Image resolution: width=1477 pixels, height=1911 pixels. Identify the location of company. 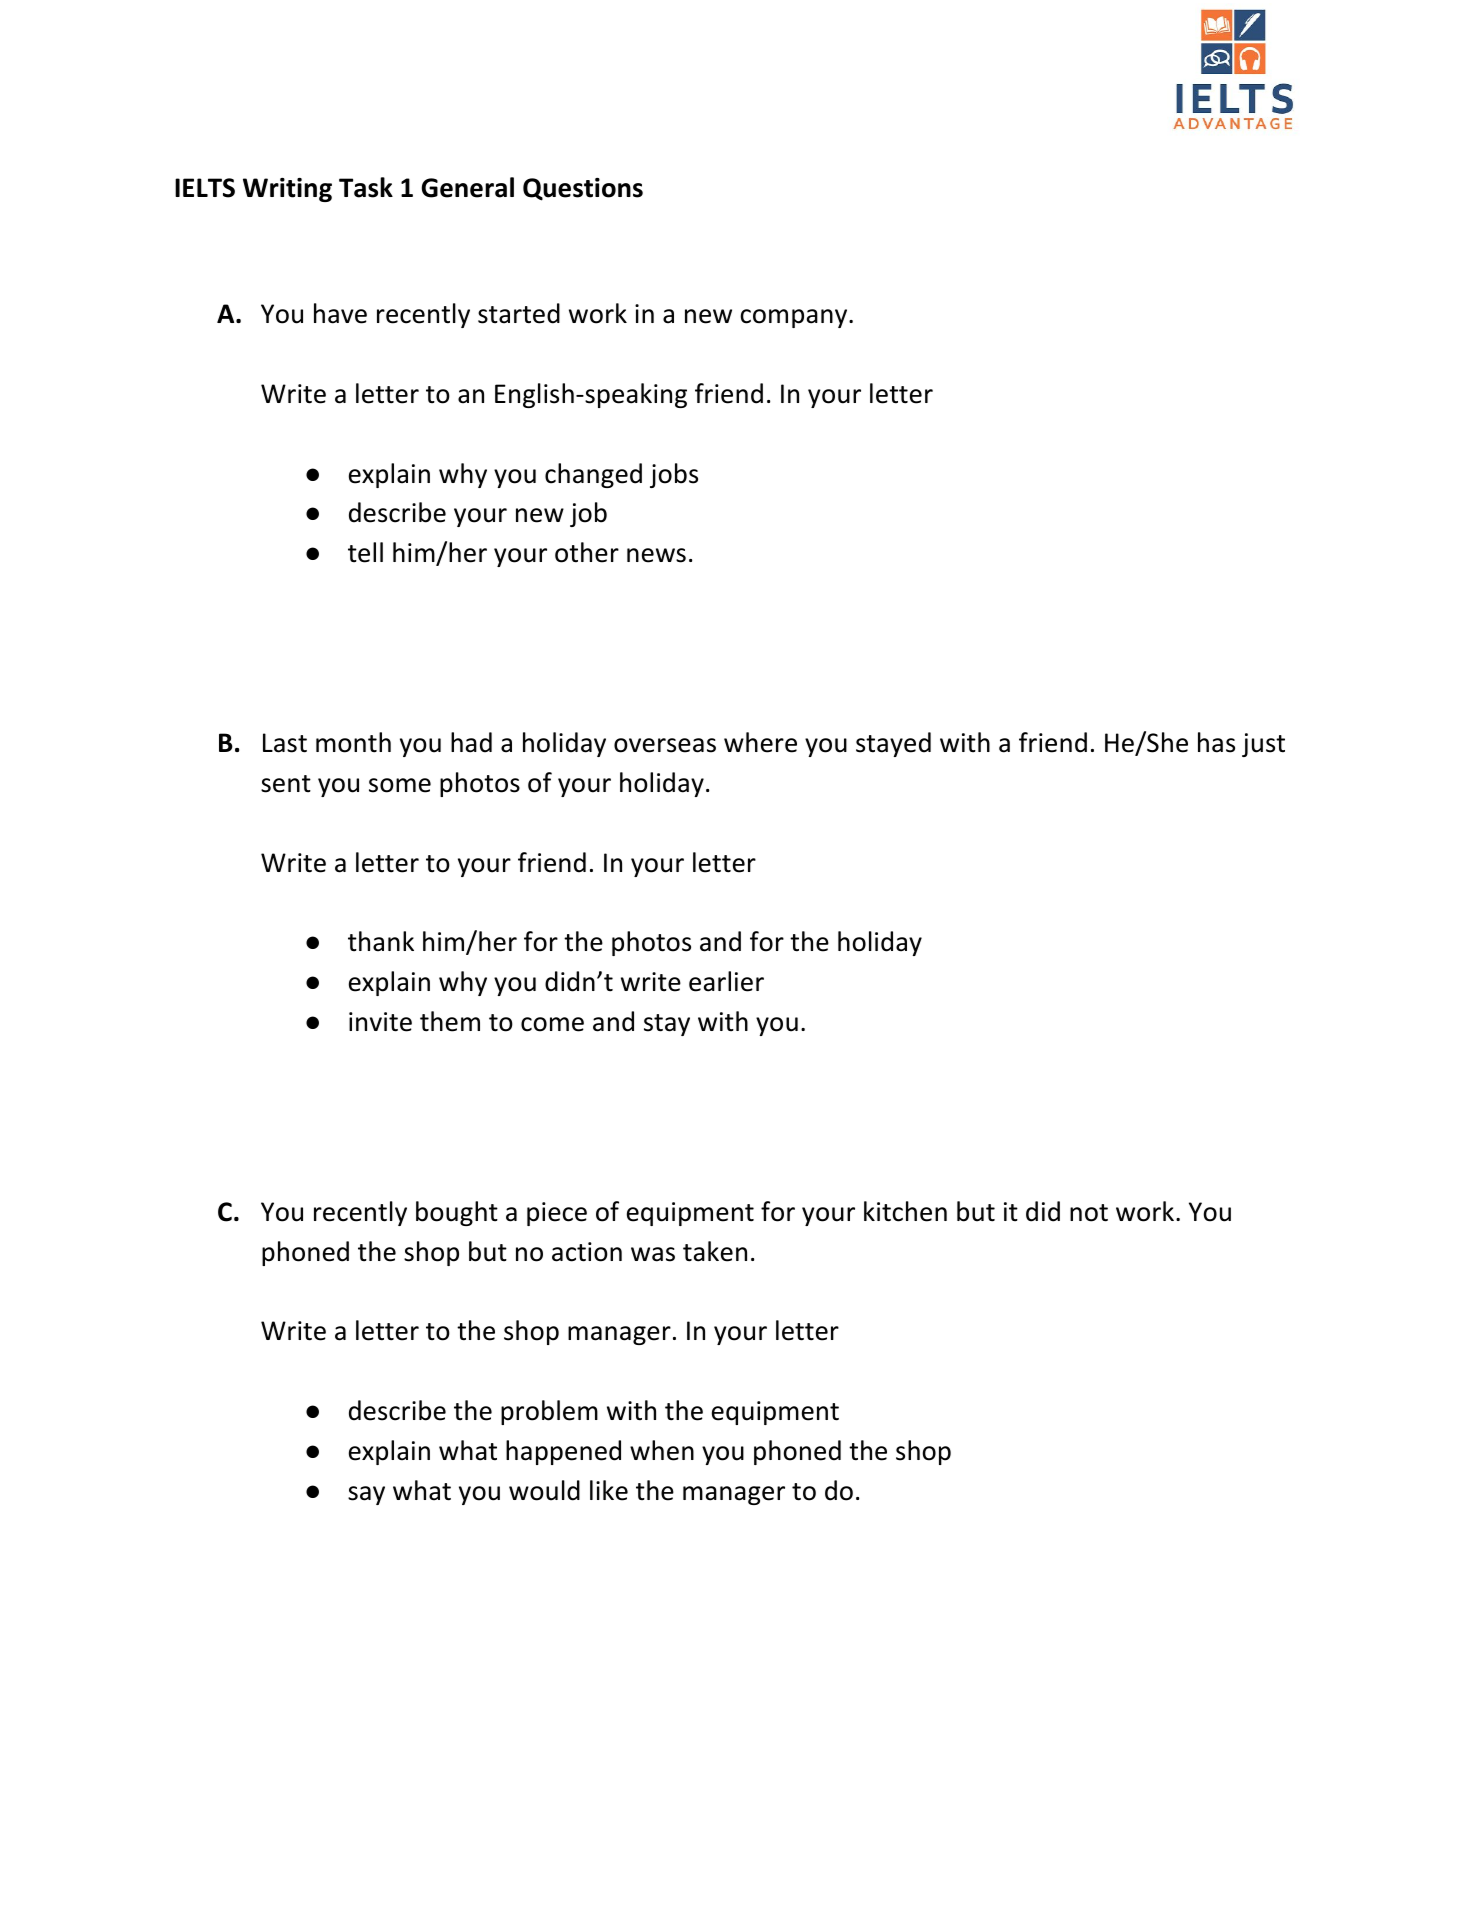
(793, 318).
